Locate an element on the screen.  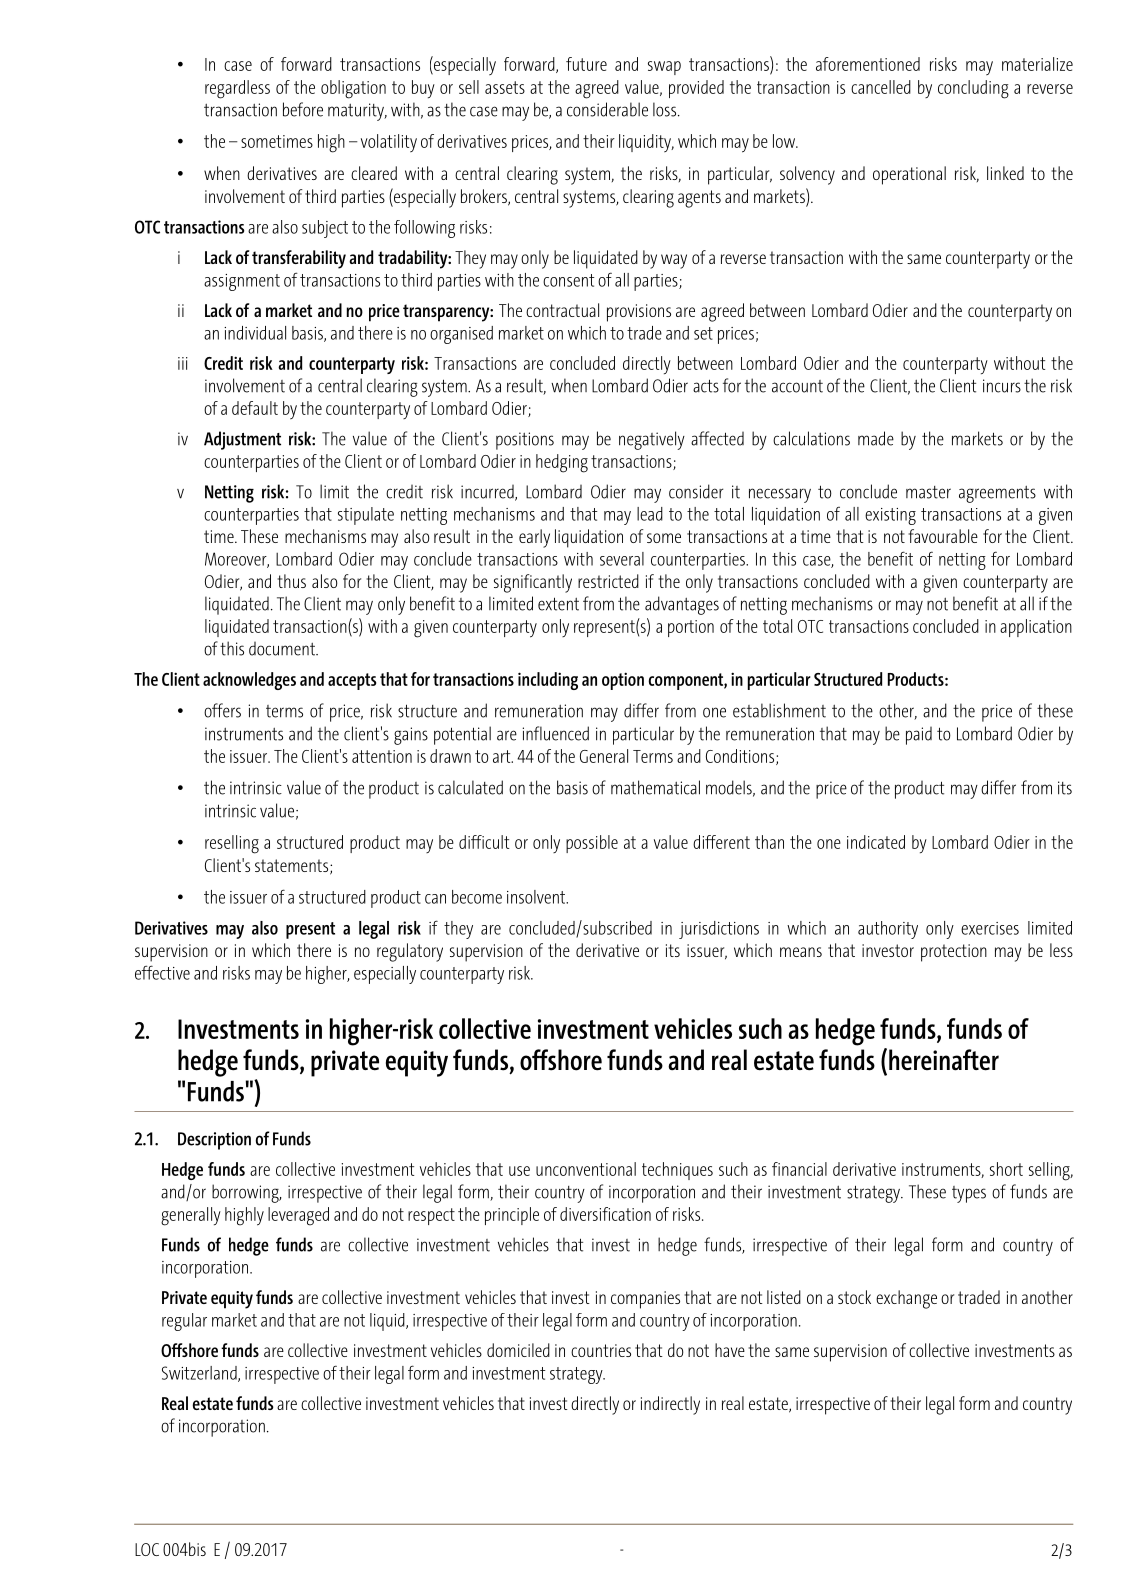
before is located at coordinates (303, 109).
